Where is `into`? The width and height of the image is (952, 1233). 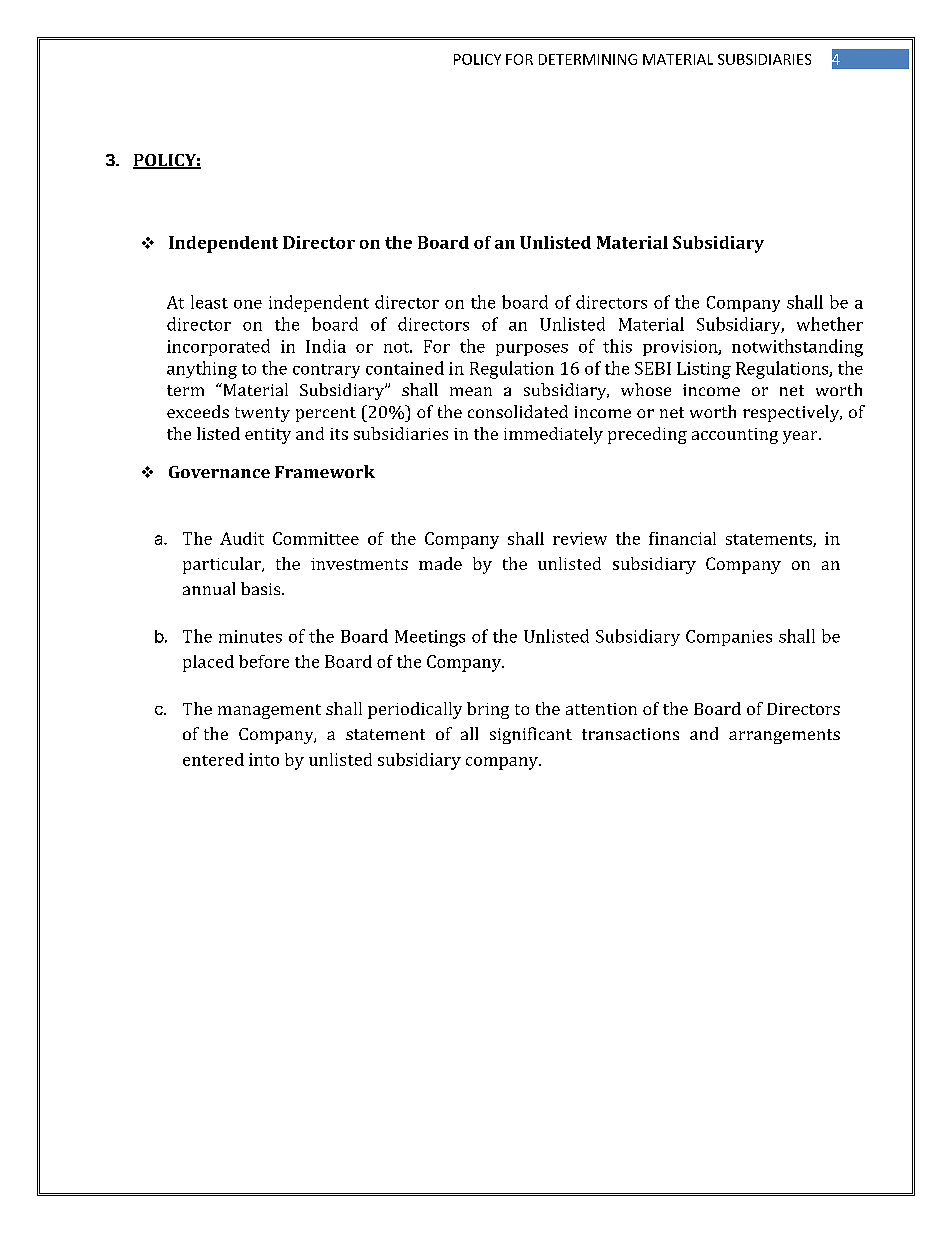
into is located at coordinates (264, 759).
